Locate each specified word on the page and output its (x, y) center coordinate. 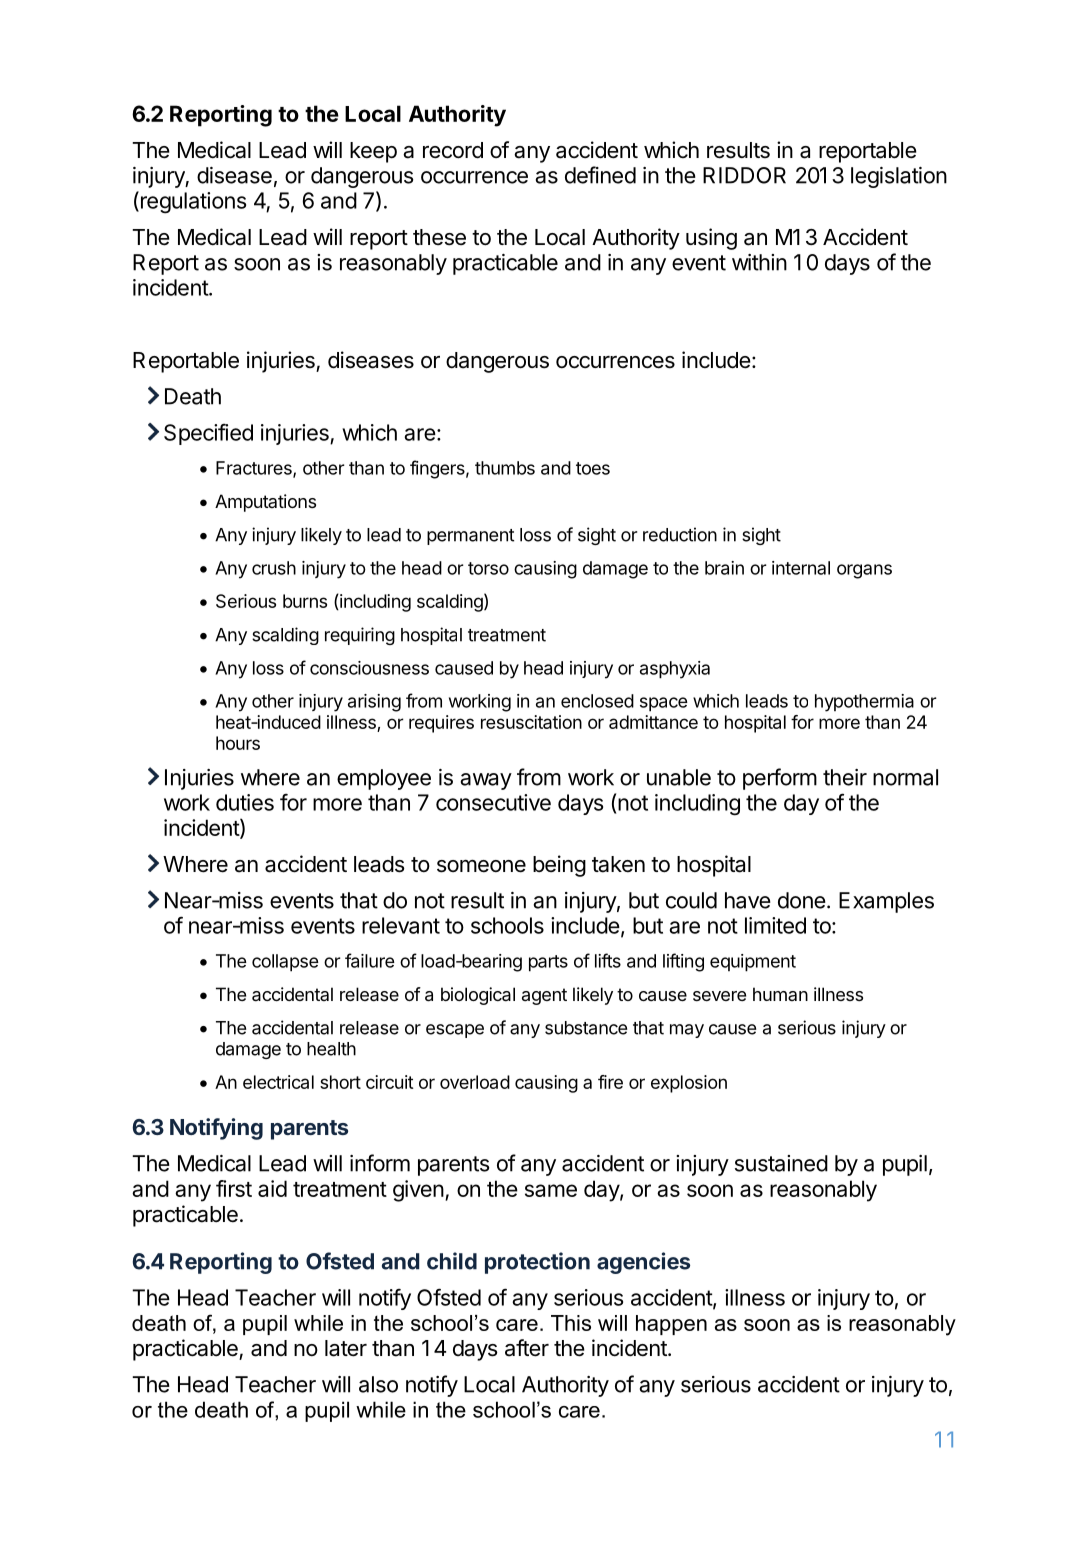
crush (274, 568)
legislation (899, 177)
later (346, 1348)
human (780, 994)
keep (373, 152)
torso (488, 568)
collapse (285, 963)
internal (801, 568)
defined (600, 175)
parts (548, 963)
